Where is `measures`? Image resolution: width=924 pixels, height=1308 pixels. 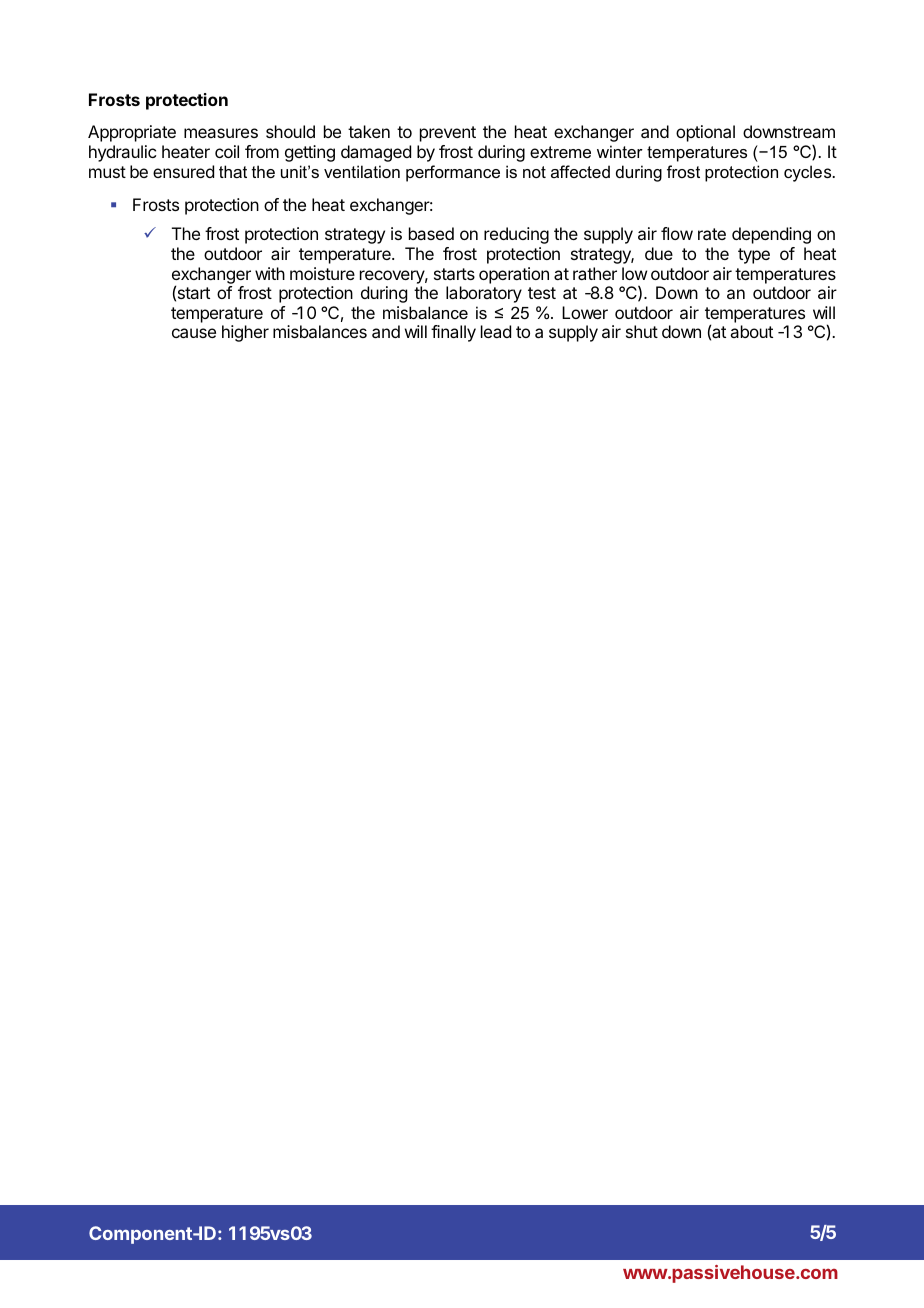
measures is located at coordinates (221, 133).
